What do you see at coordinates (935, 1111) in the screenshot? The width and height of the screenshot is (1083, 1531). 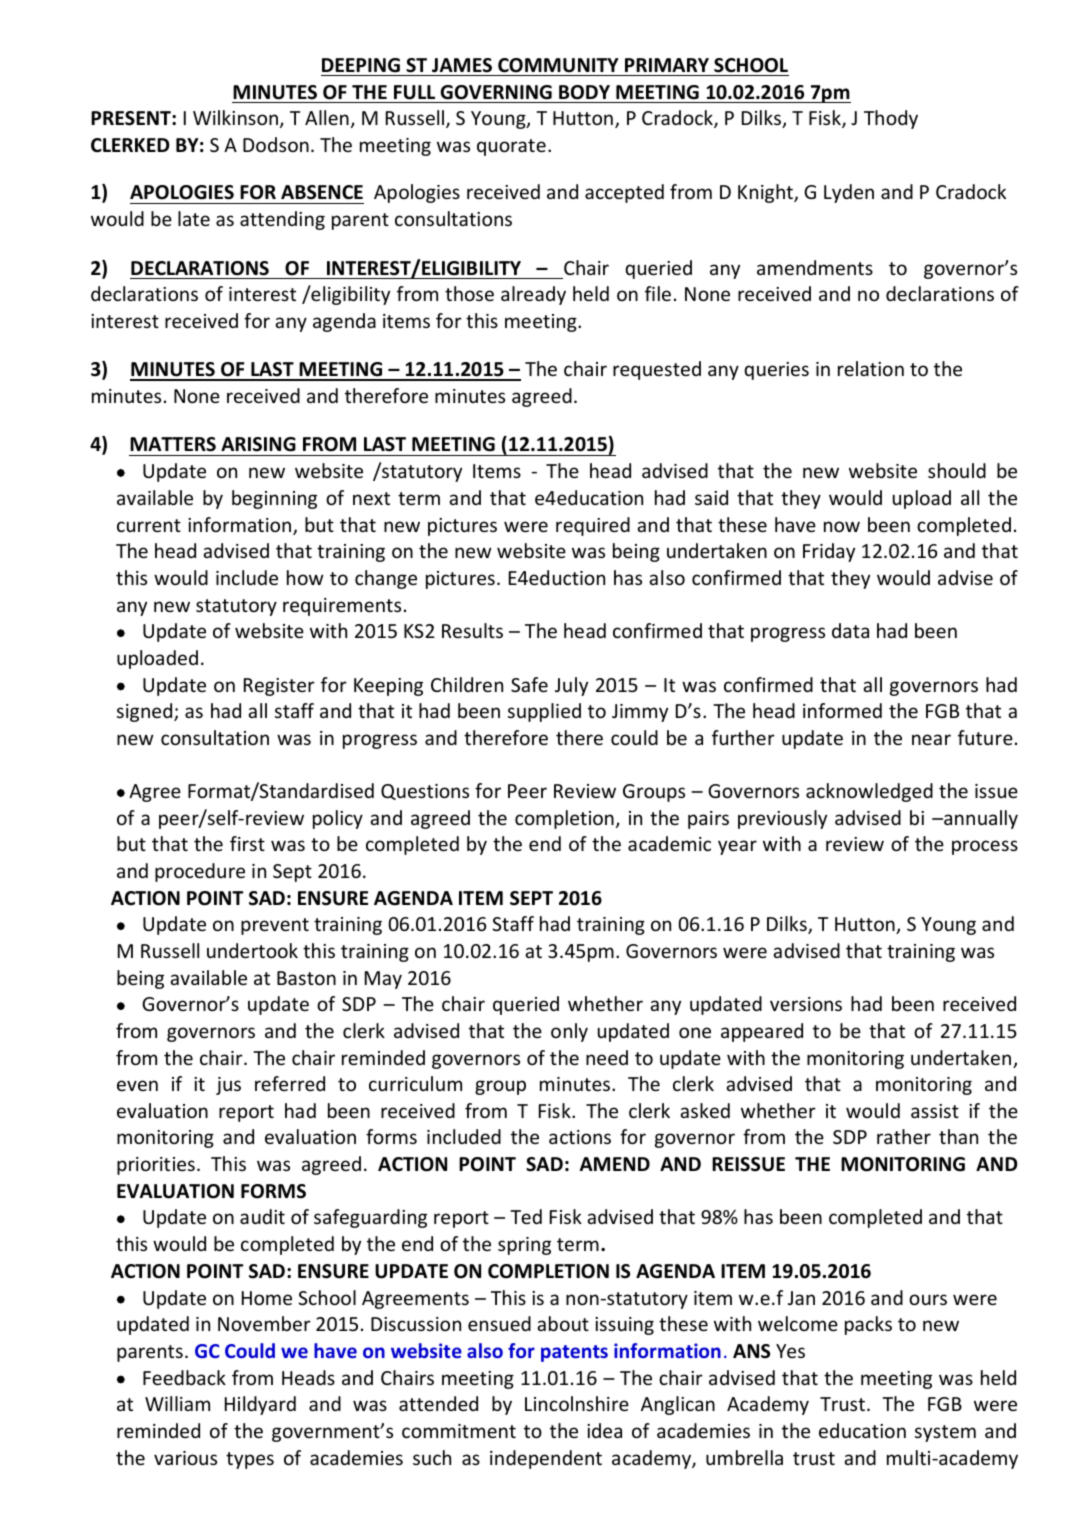 I see `assist` at bounding box center [935, 1111].
